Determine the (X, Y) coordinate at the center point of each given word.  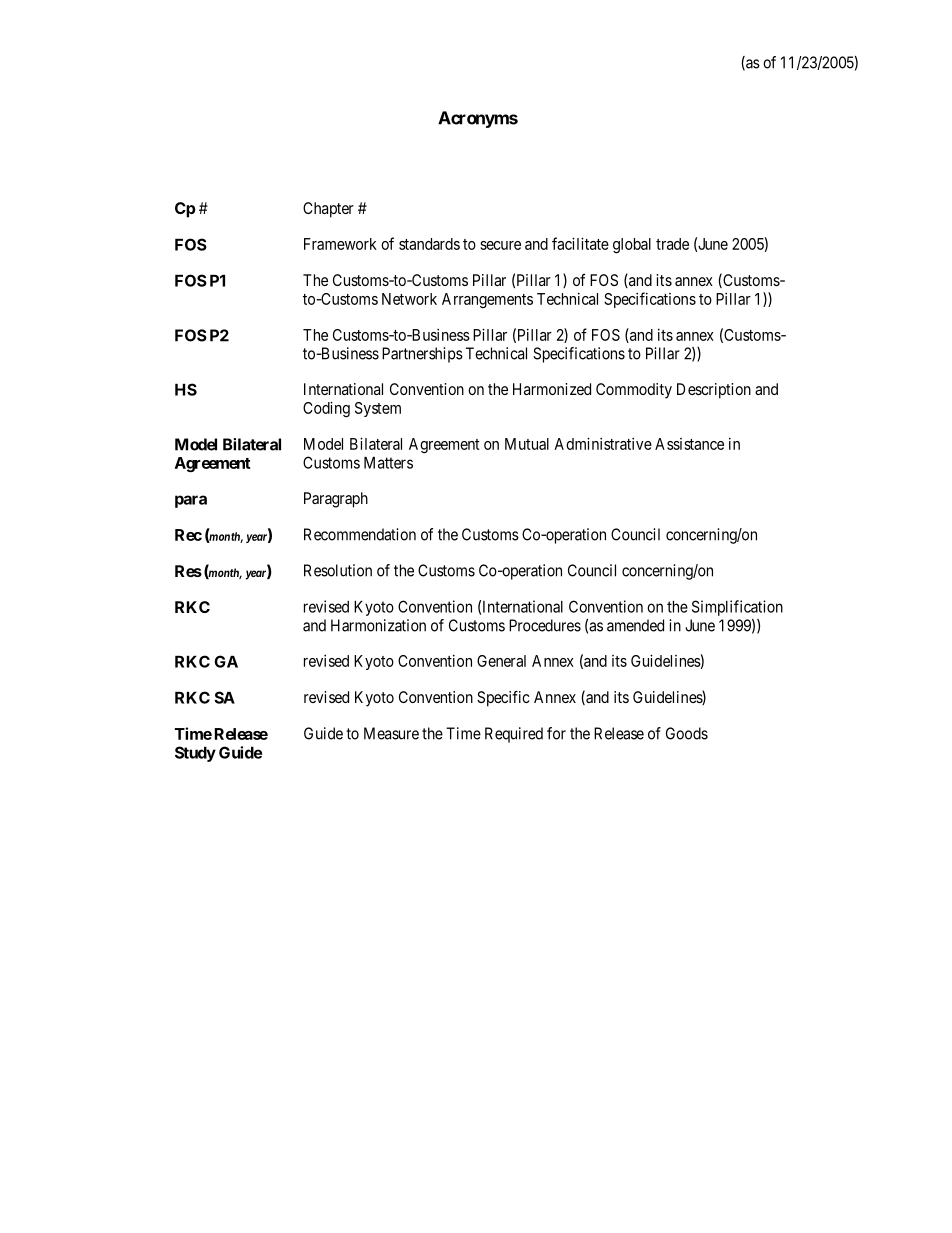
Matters (388, 463)
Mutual (527, 444)
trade (672, 244)
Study (195, 754)
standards (429, 244)
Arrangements (487, 300)
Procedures (545, 625)
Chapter (328, 210)
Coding (326, 409)
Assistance (689, 444)
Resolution (338, 570)
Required (514, 735)
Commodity (634, 391)
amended (635, 625)
